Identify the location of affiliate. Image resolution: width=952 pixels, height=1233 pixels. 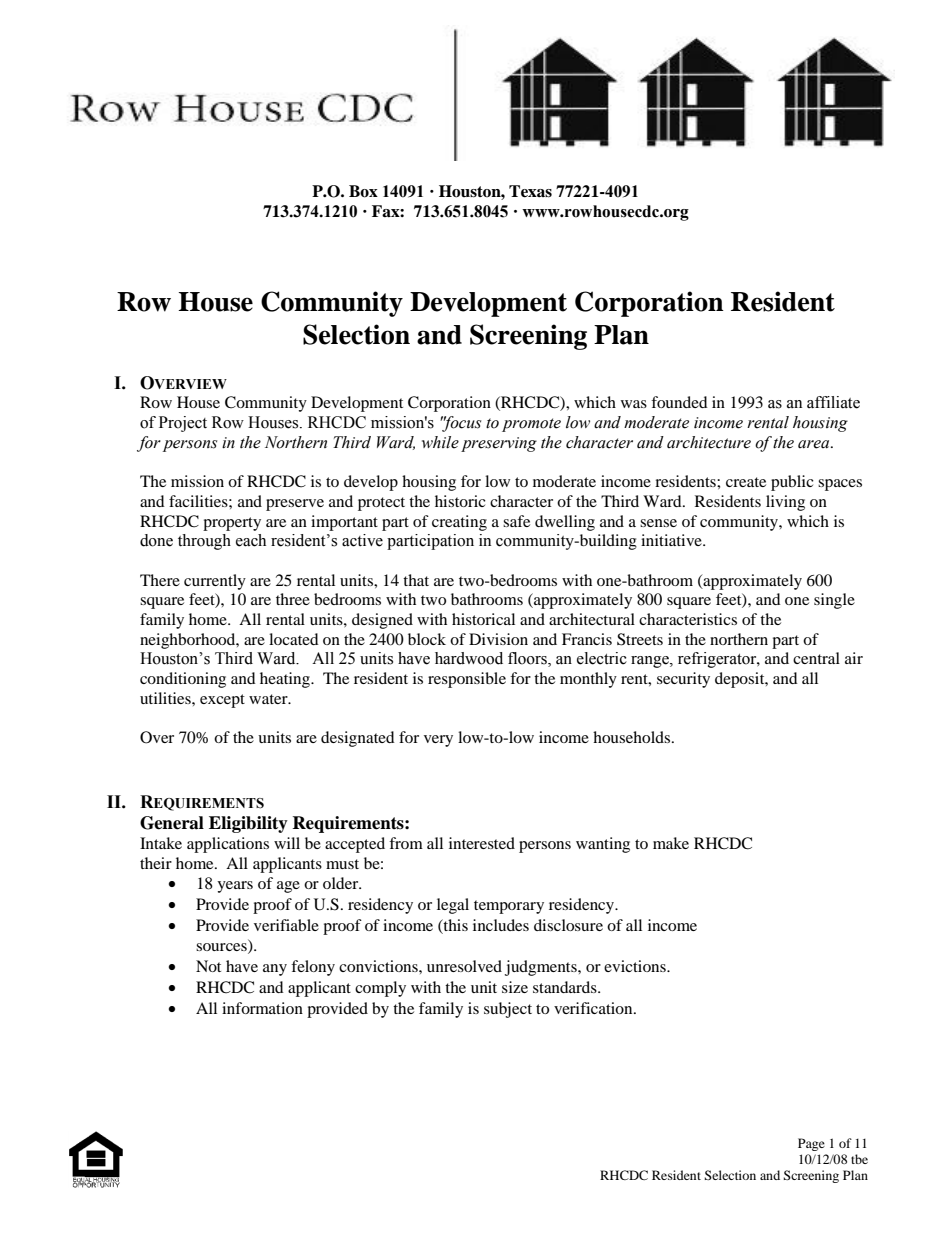
(833, 402).
